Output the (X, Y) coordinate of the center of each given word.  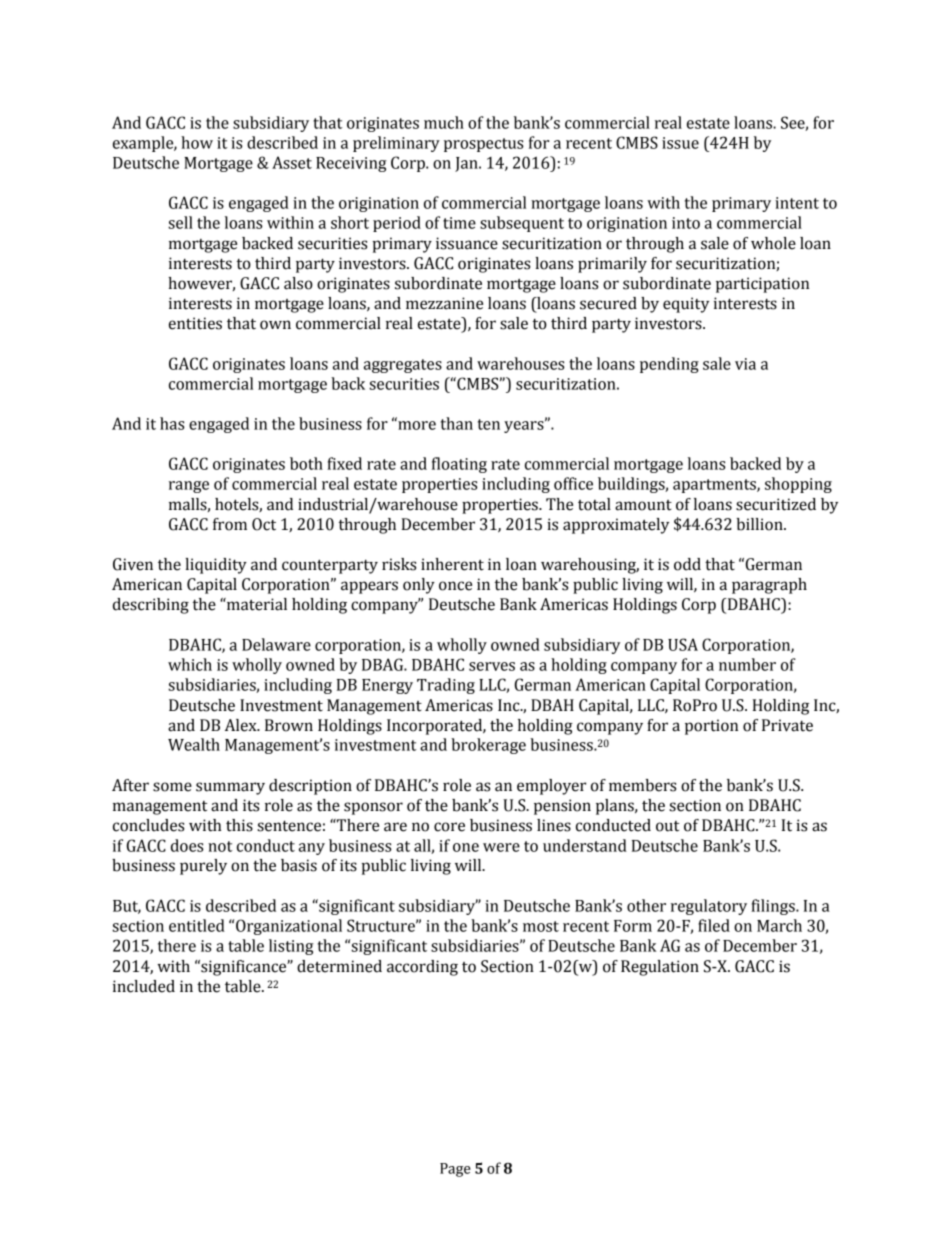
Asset (292, 162)
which (190, 664)
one (466, 847)
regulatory (709, 907)
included (144, 986)
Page (455, 1170)
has (172, 423)
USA (683, 644)
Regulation (660, 968)
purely (203, 867)
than (457, 423)
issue (680, 143)
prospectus (484, 145)
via (745, 364)
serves (492, 666)
